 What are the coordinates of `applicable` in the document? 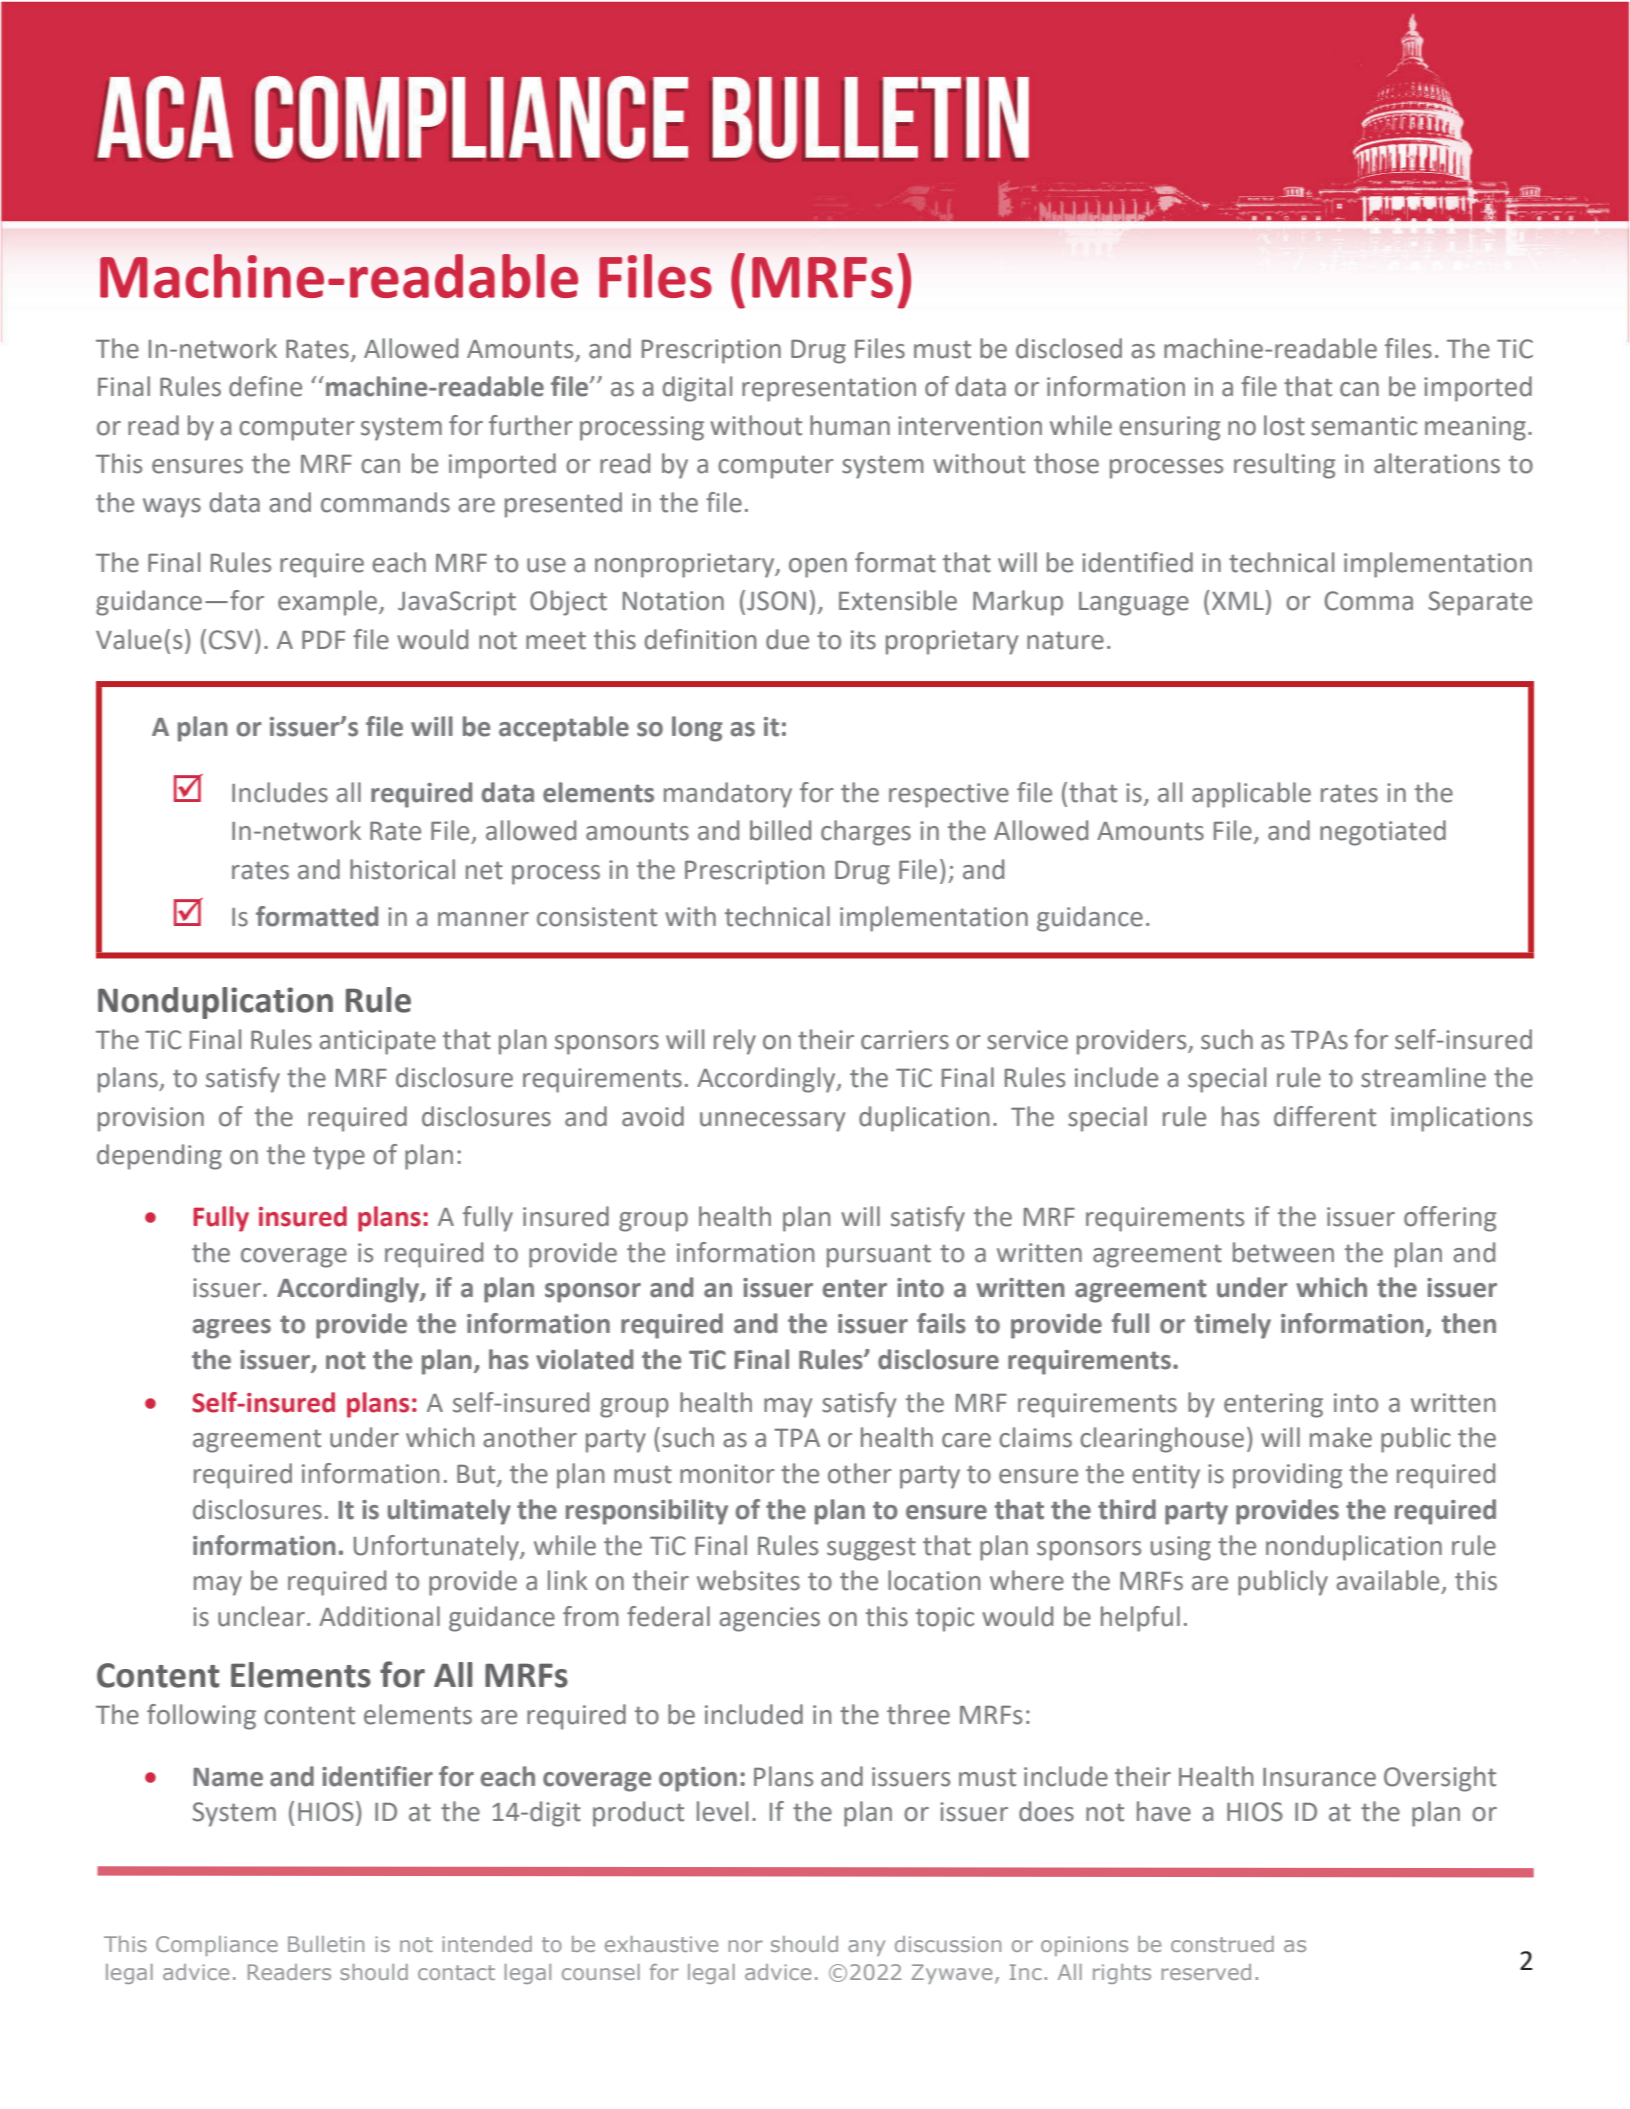 It's located at (1251, 795).
